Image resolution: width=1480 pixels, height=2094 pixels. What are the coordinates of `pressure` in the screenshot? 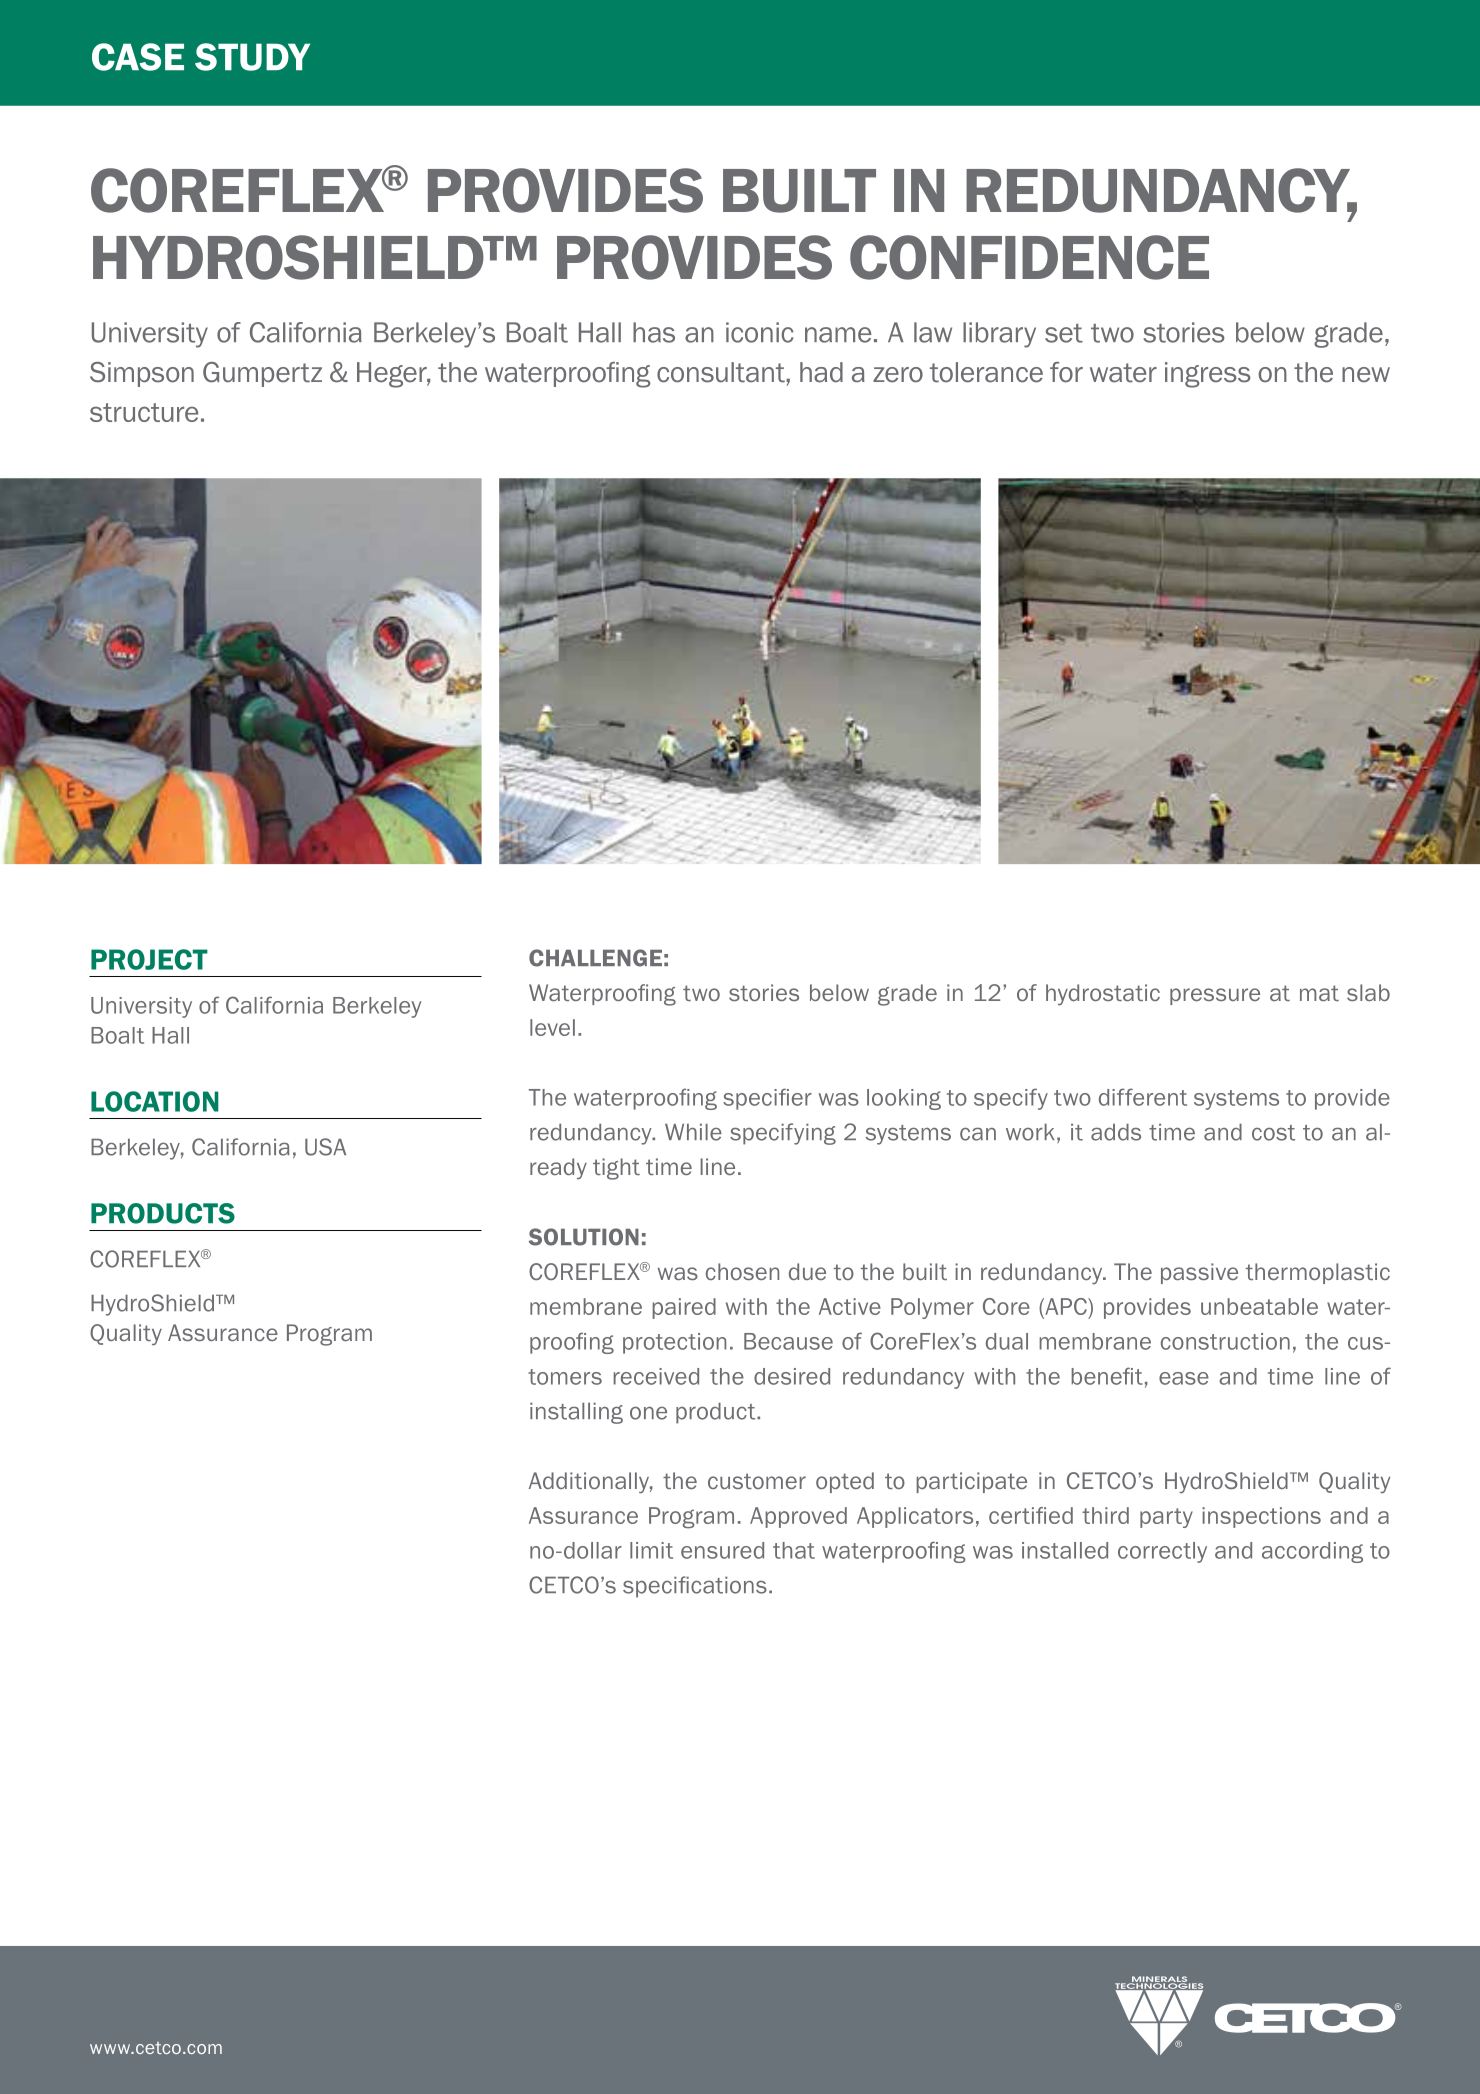 It's located at (1215, 996).
